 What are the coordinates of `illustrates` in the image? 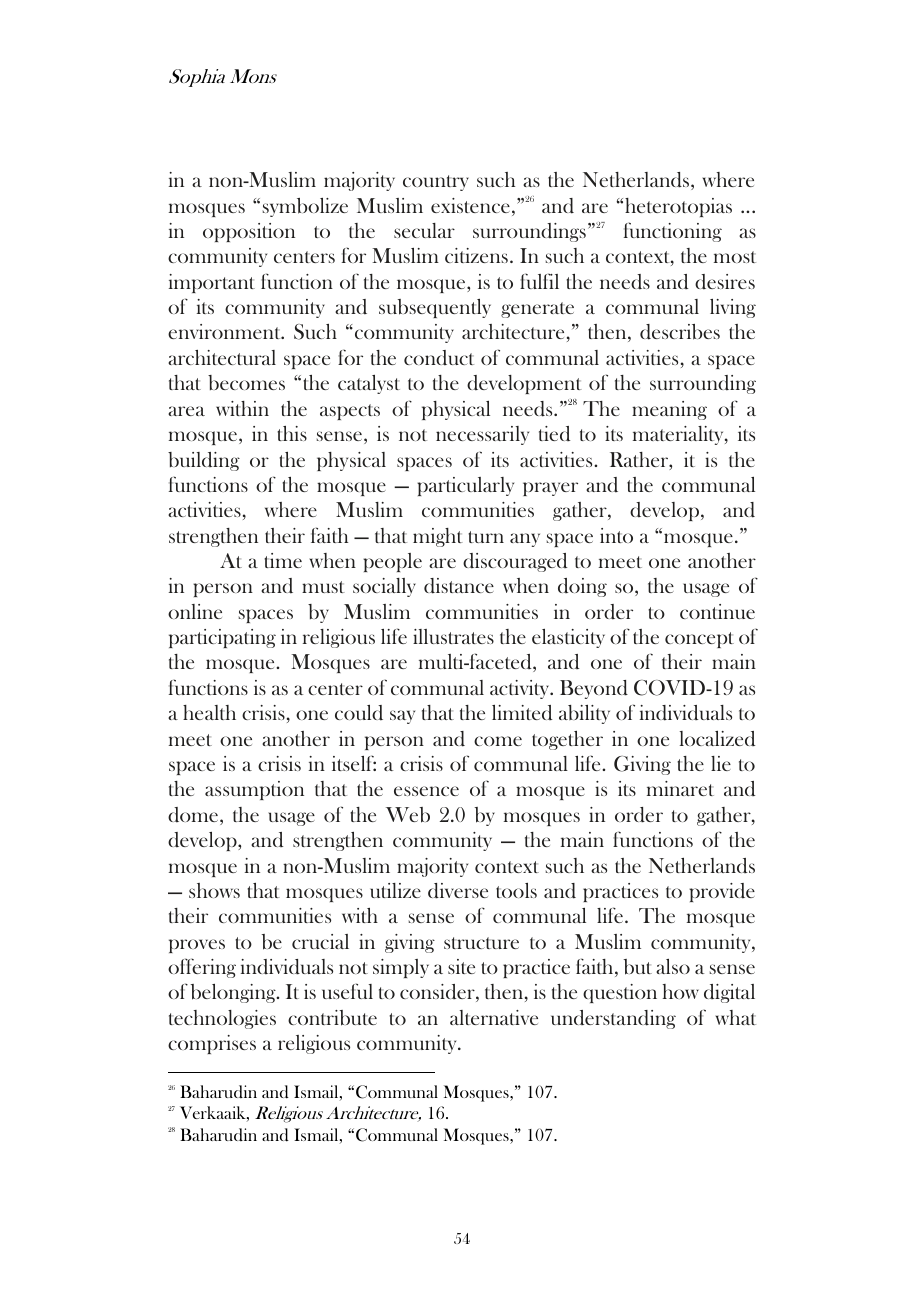 It's located at (453, 636).
